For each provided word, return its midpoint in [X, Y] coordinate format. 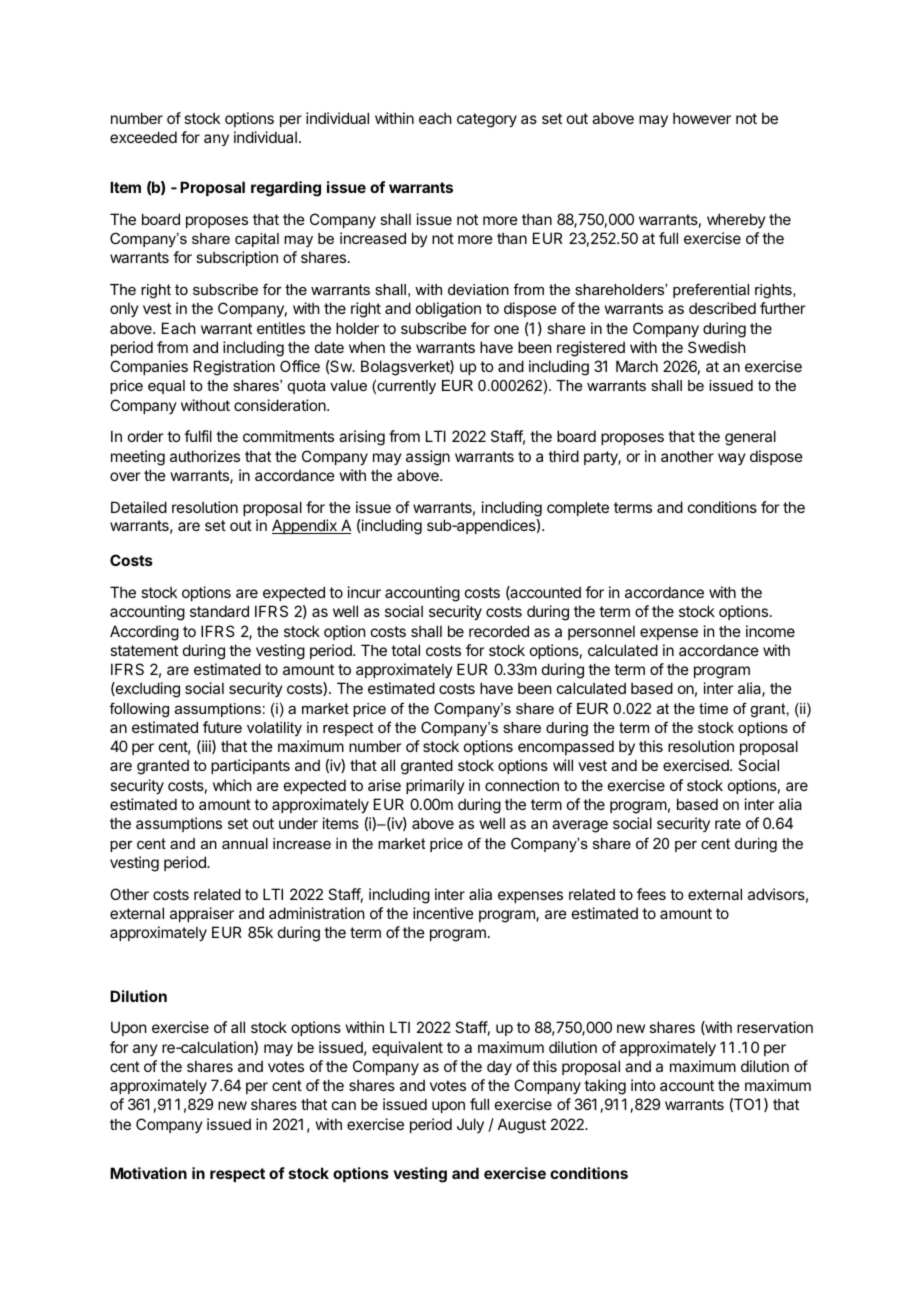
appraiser [202, 914]
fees [651, 894]
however [702, 118]
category [487, 120]
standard [219, 611]
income [770, 631]
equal [166, 387]
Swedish [717, 347]
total [405, 650]
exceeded [143, 137]
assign [428, 458]
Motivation [148, 1173]
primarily [435, 786]
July [470, 1125]
